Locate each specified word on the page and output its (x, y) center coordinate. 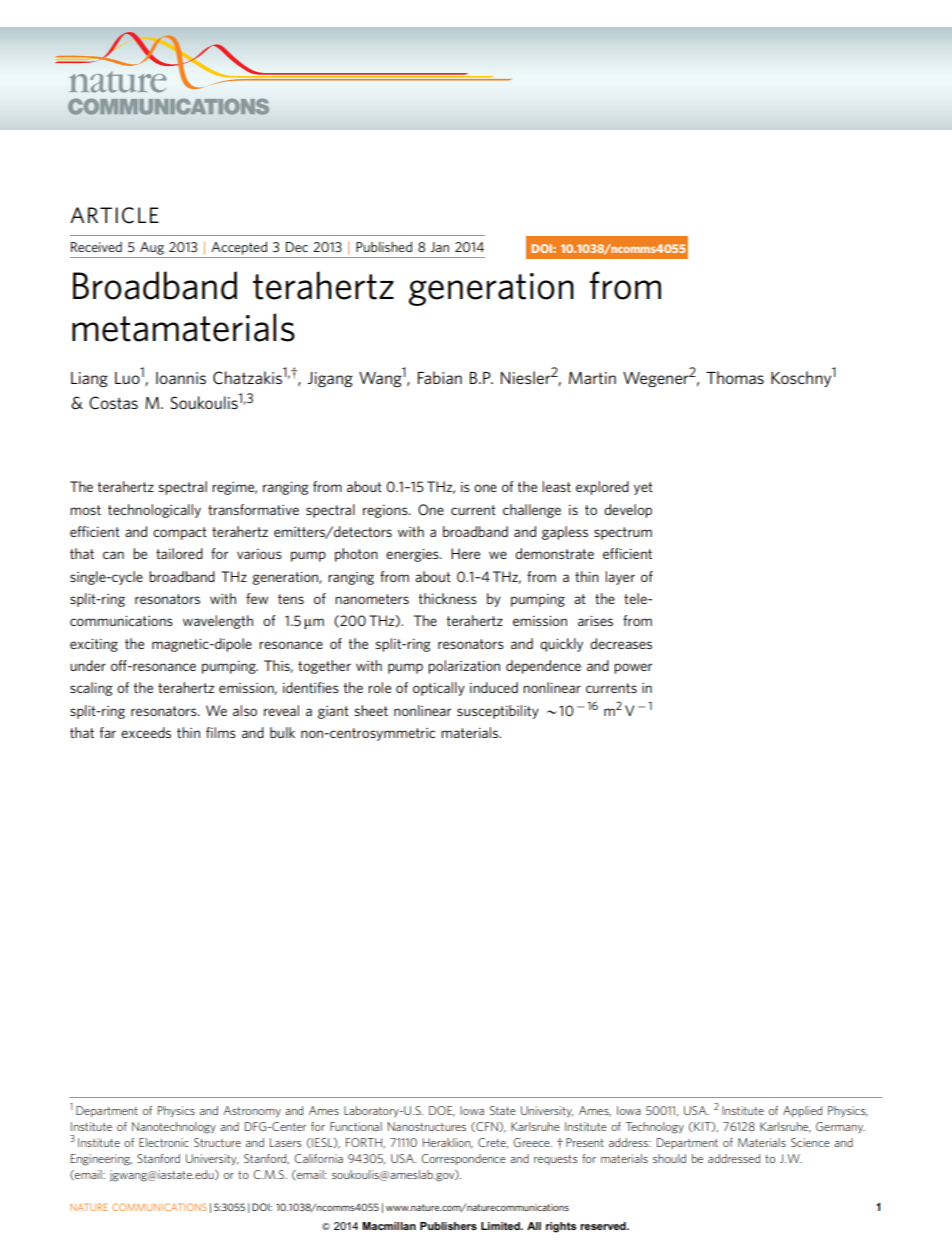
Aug (152, 248)
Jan (439, 247)
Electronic (164, 1142)
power (633, 668)
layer (620, 578)
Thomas (735, 377)
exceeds (146, 732)
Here (465, 553)
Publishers (448, 1226)
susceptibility (498, 712)
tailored (179, 553)
